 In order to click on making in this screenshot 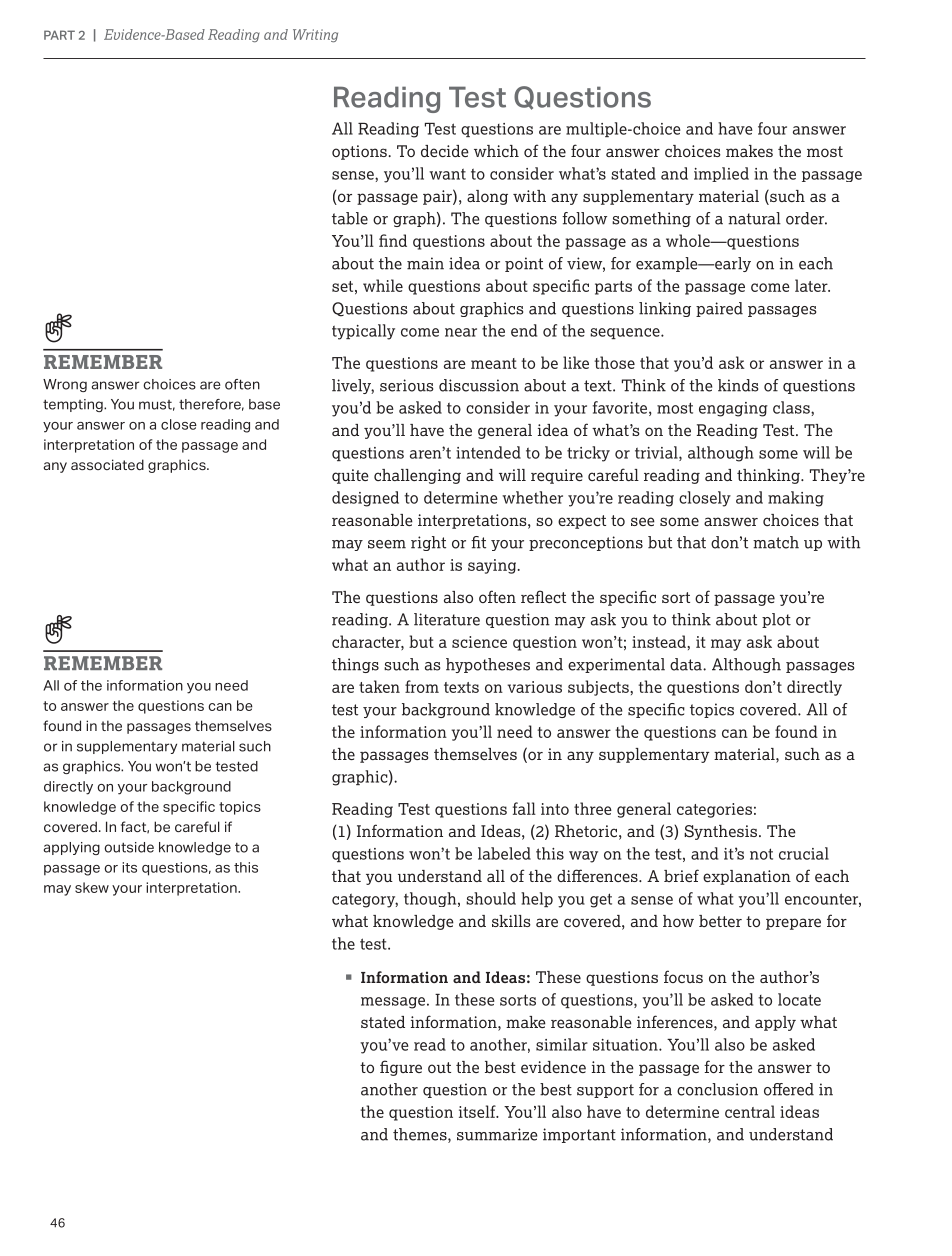, I will do `click(796, 499)`.
